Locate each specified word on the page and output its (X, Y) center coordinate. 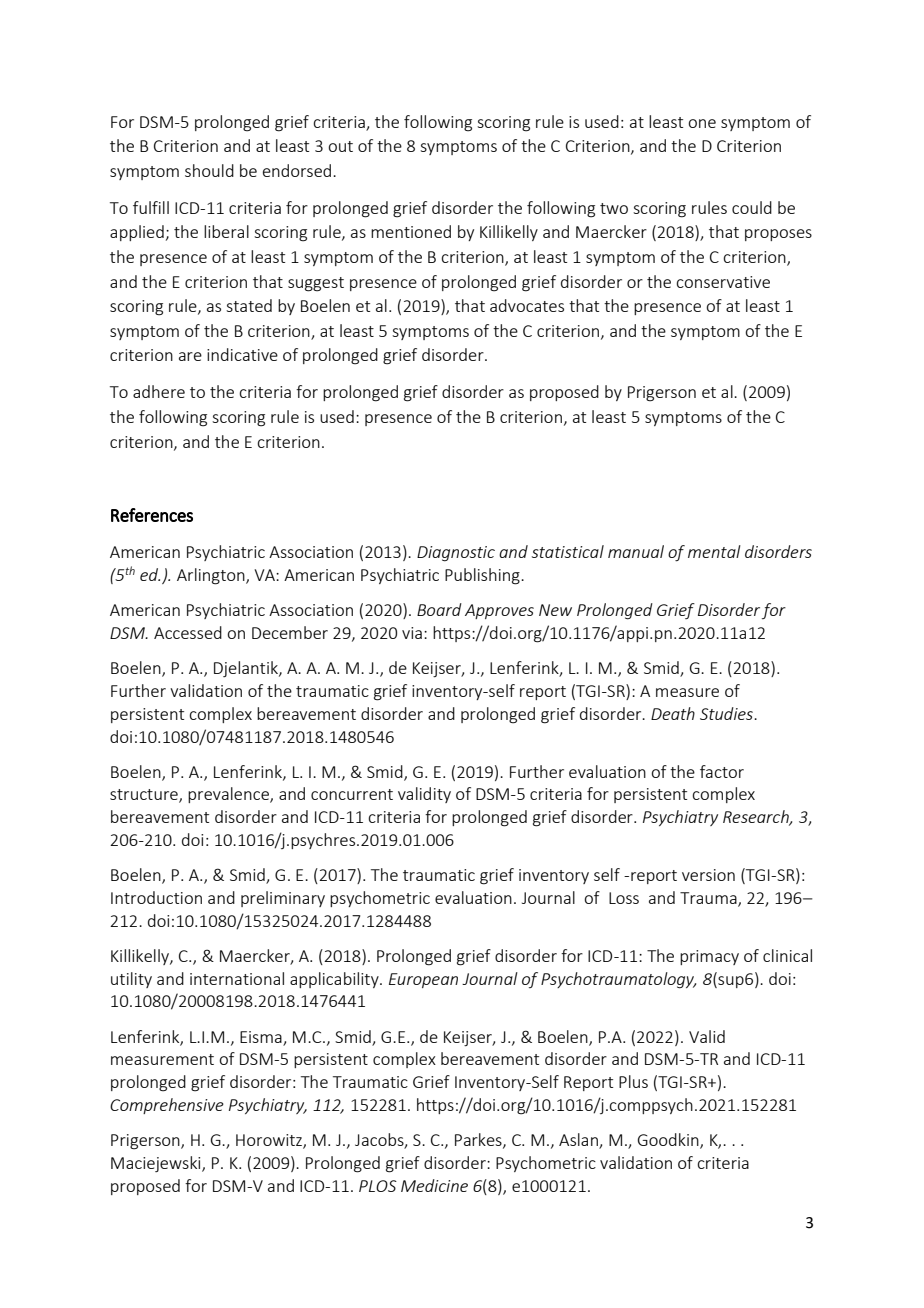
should (209, 170)
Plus (633, 1081)
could (752, 207)
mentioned (411, 231)
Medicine (434, 1185)
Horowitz (270, 1141)
